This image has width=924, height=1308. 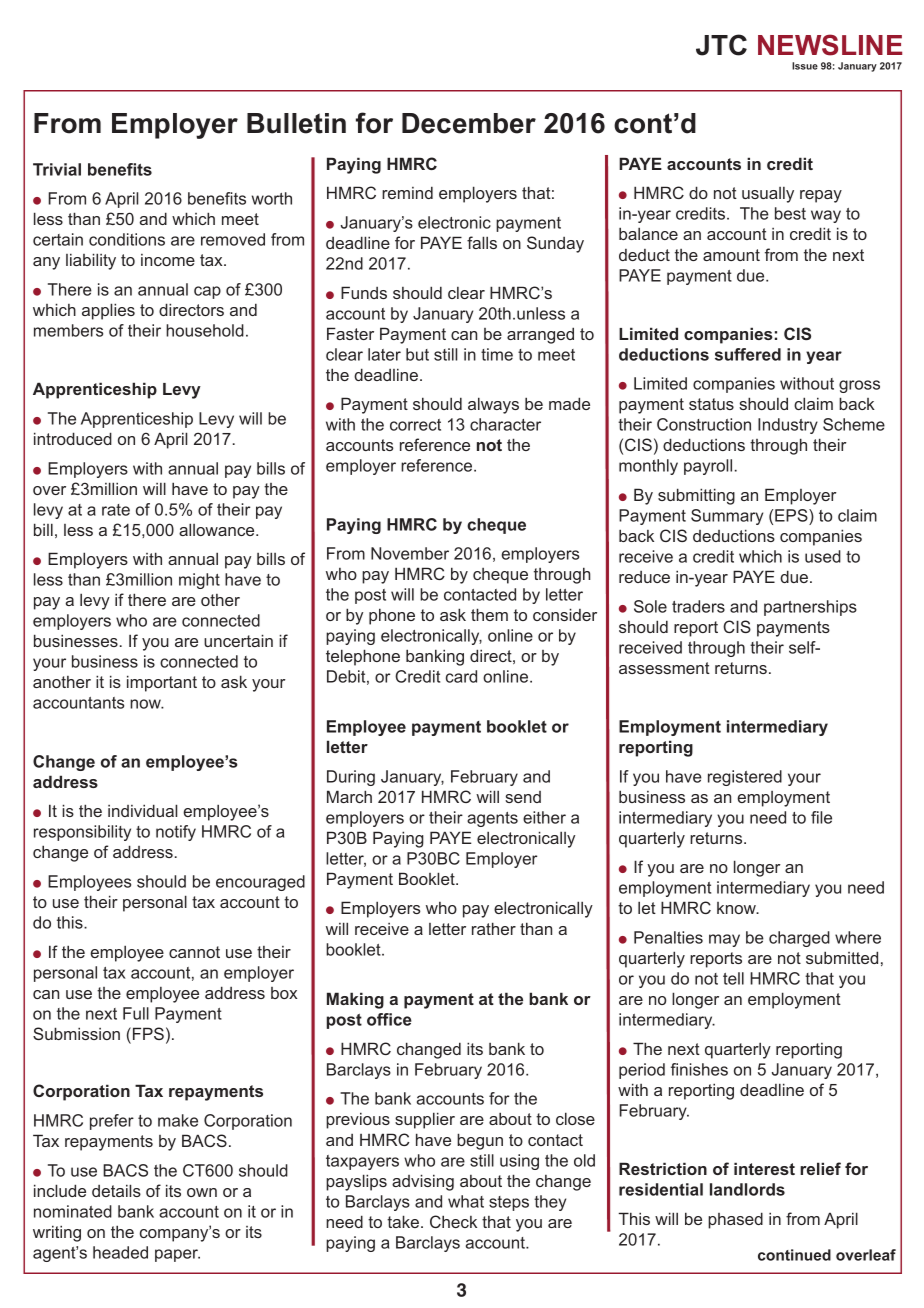 What do you see at coordinates (735, 1220) in the image?
I see `phased` at bounding box center [735, 1220].
